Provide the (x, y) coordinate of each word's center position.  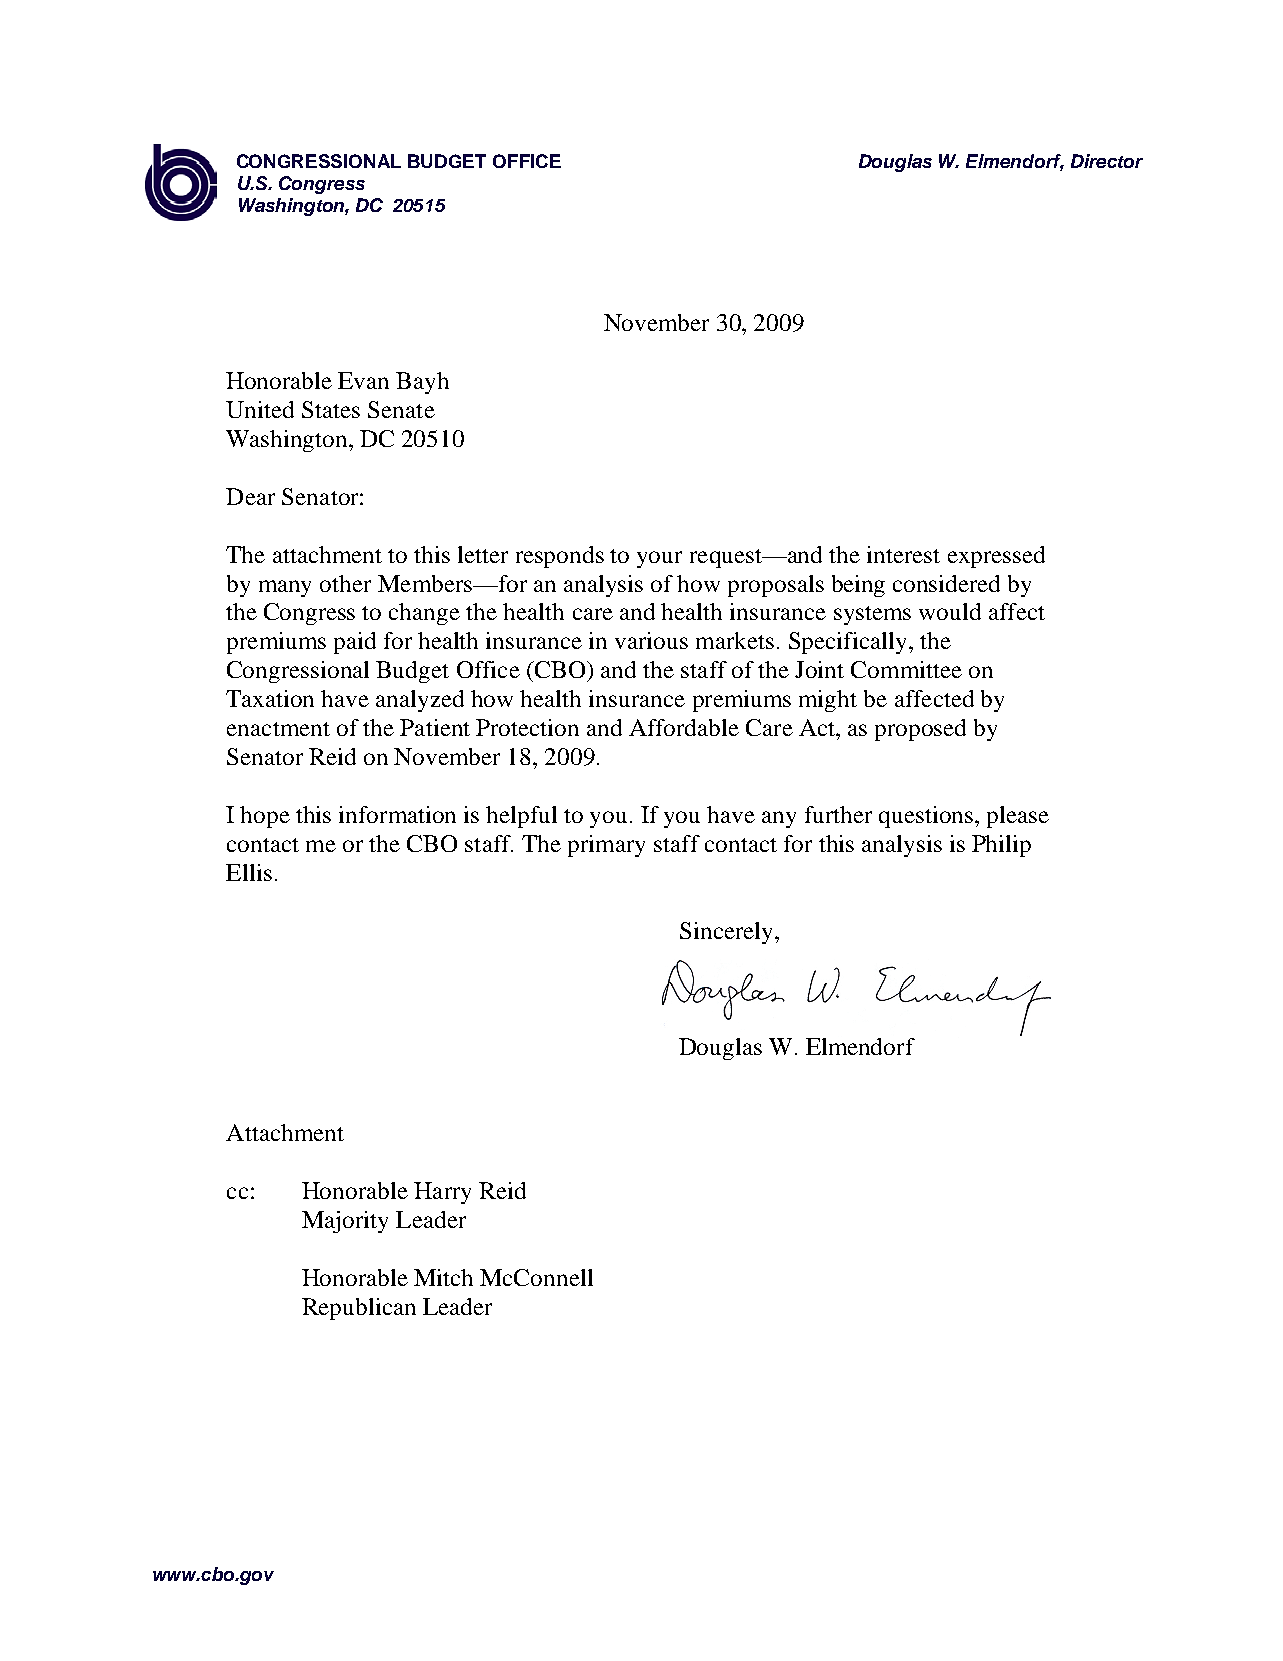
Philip (1001, 846)
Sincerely (728, 933)
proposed (920, 730)
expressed (996, 557)
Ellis (249, 872)
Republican (359, 1309)
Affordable (684, 727)
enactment (278, 729)
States (331, 409)
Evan (363, 380)
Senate (401, 409)
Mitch (443, 1277)
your (659, 559)
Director (1107, 161)
